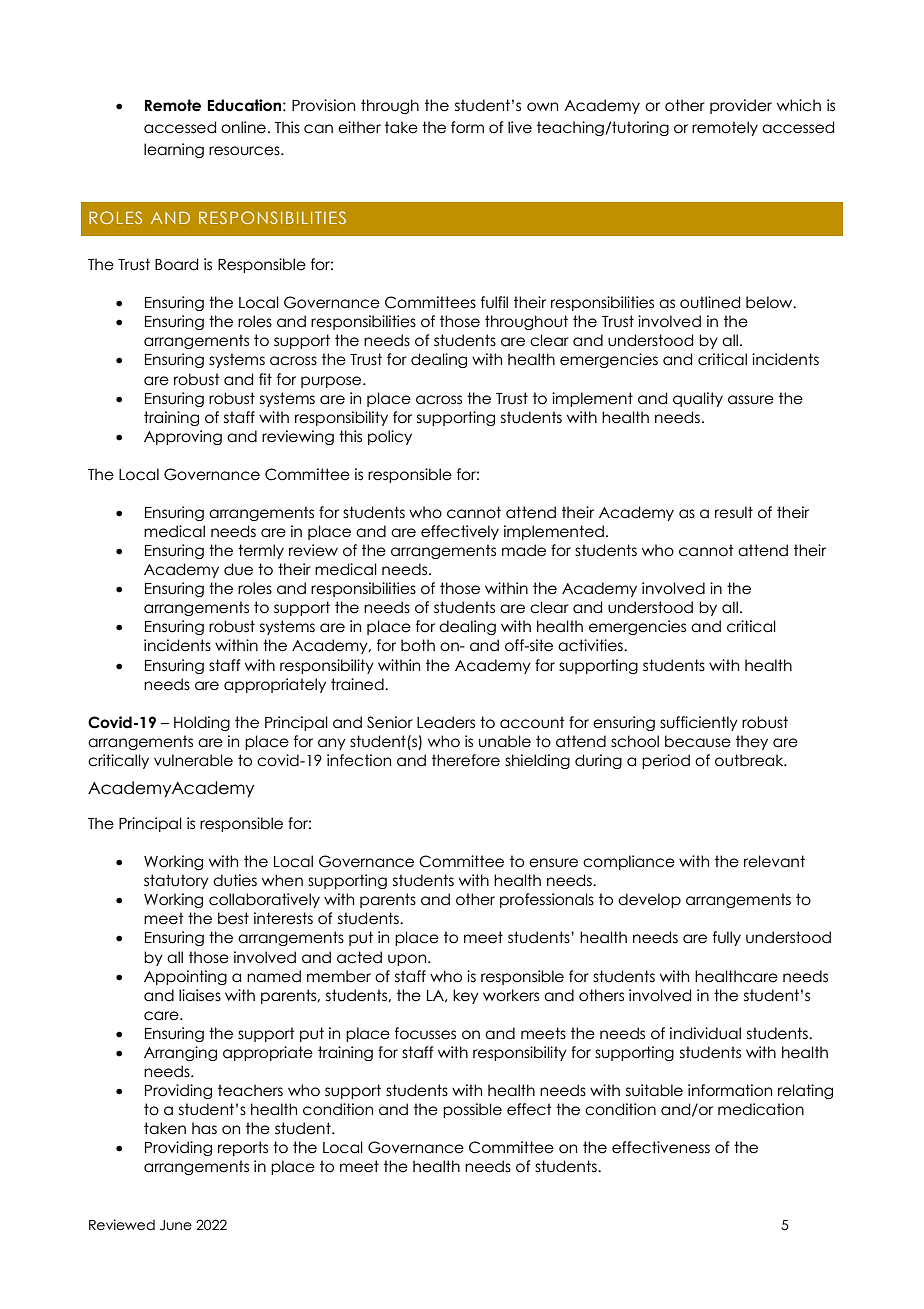 The width and height of the screenshot is (924, 1309). I want to click on ensure, so click(553, 863).
